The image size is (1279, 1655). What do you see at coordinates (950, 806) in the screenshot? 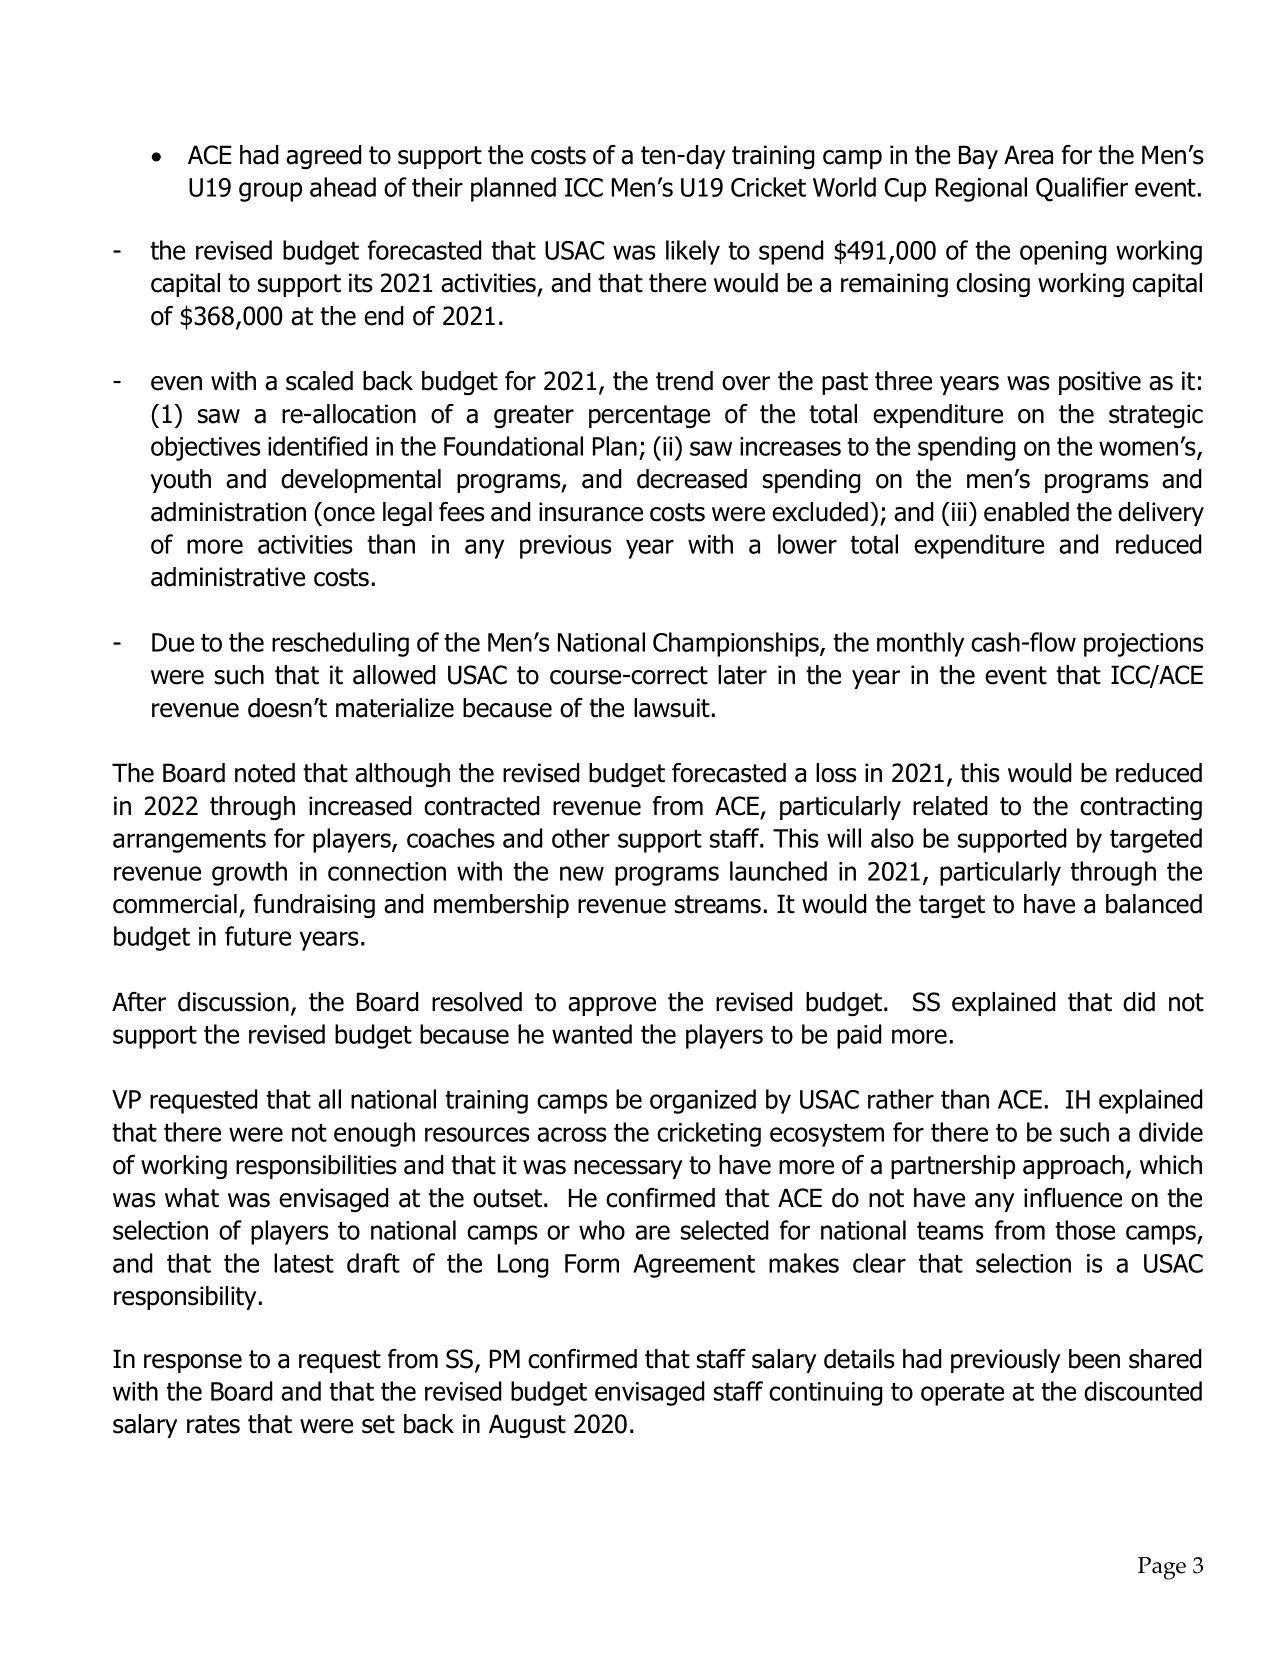
I see `related` at bounding box center [950, 806].
